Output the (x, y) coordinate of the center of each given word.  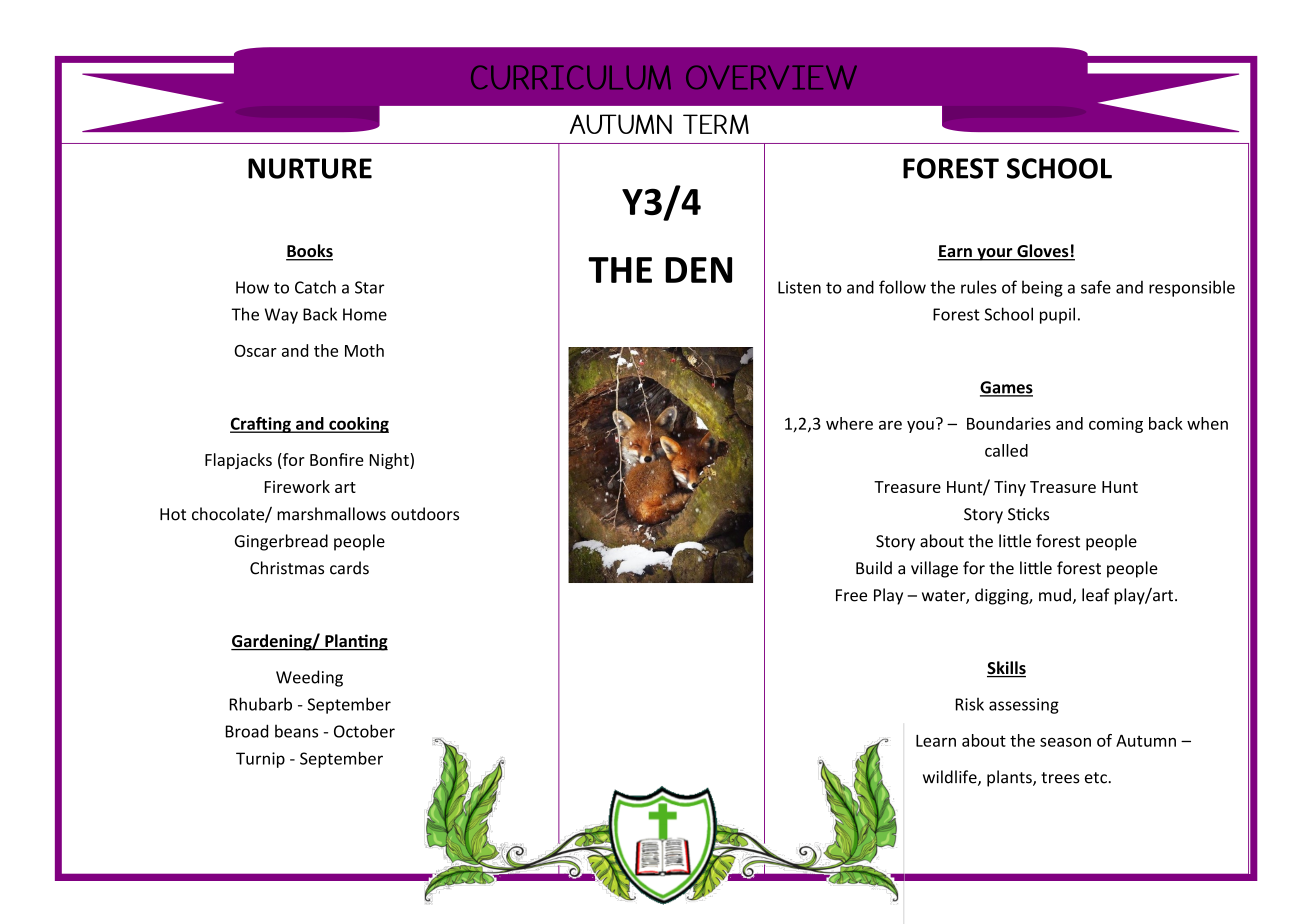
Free (851, 595)
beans (296, 731)
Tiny (1010, 488)
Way (281, 316)
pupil (1057, 315)
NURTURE (310, 168)
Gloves (1043, 252)
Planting (355, 642)
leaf (1096, 595)
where (849, 423)
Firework (297, 486)
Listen (799, 287)
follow (902, 287)
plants (1010, 778)
